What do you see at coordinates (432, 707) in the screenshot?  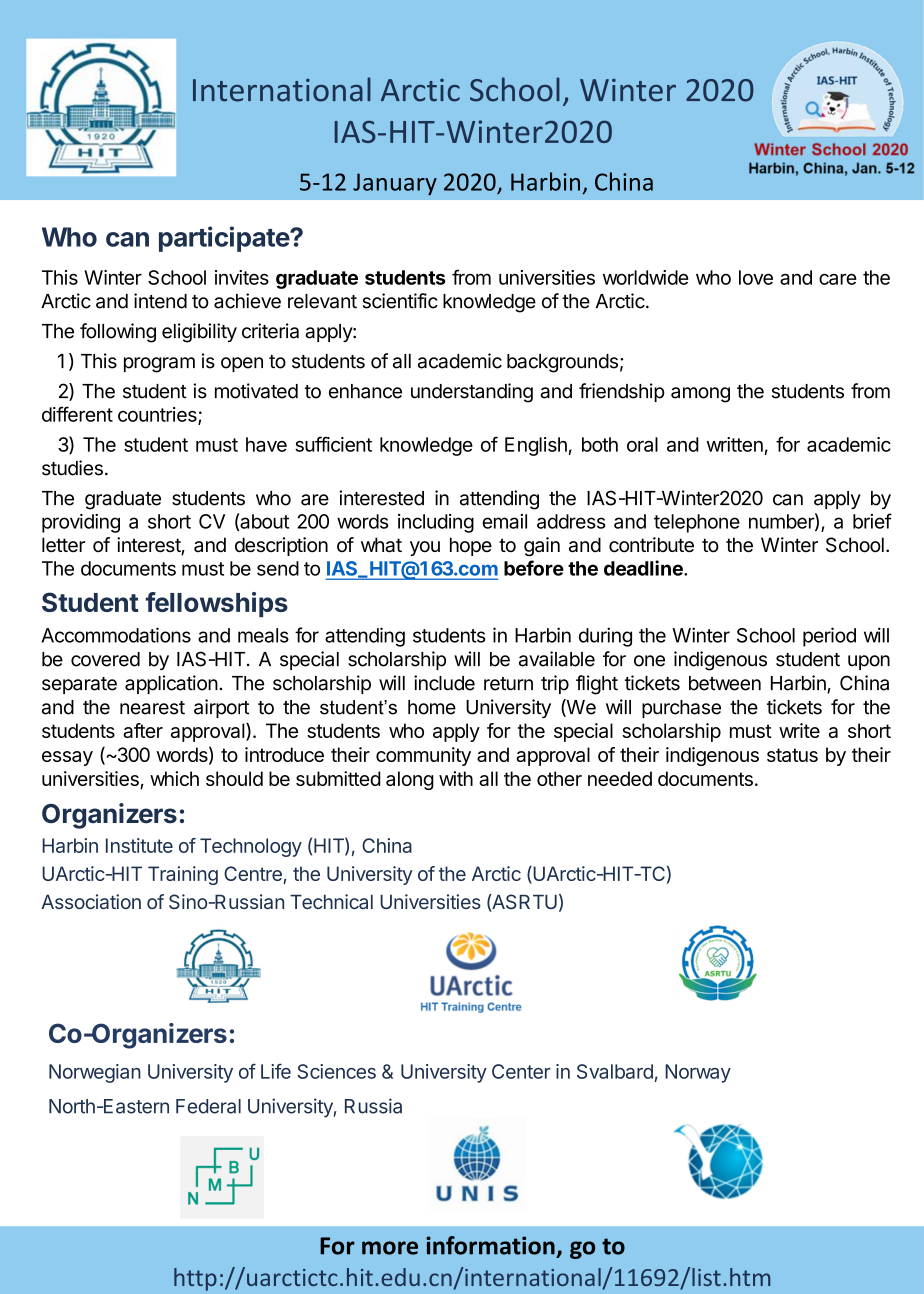 I see `home` at bounding box center [432, 707].
